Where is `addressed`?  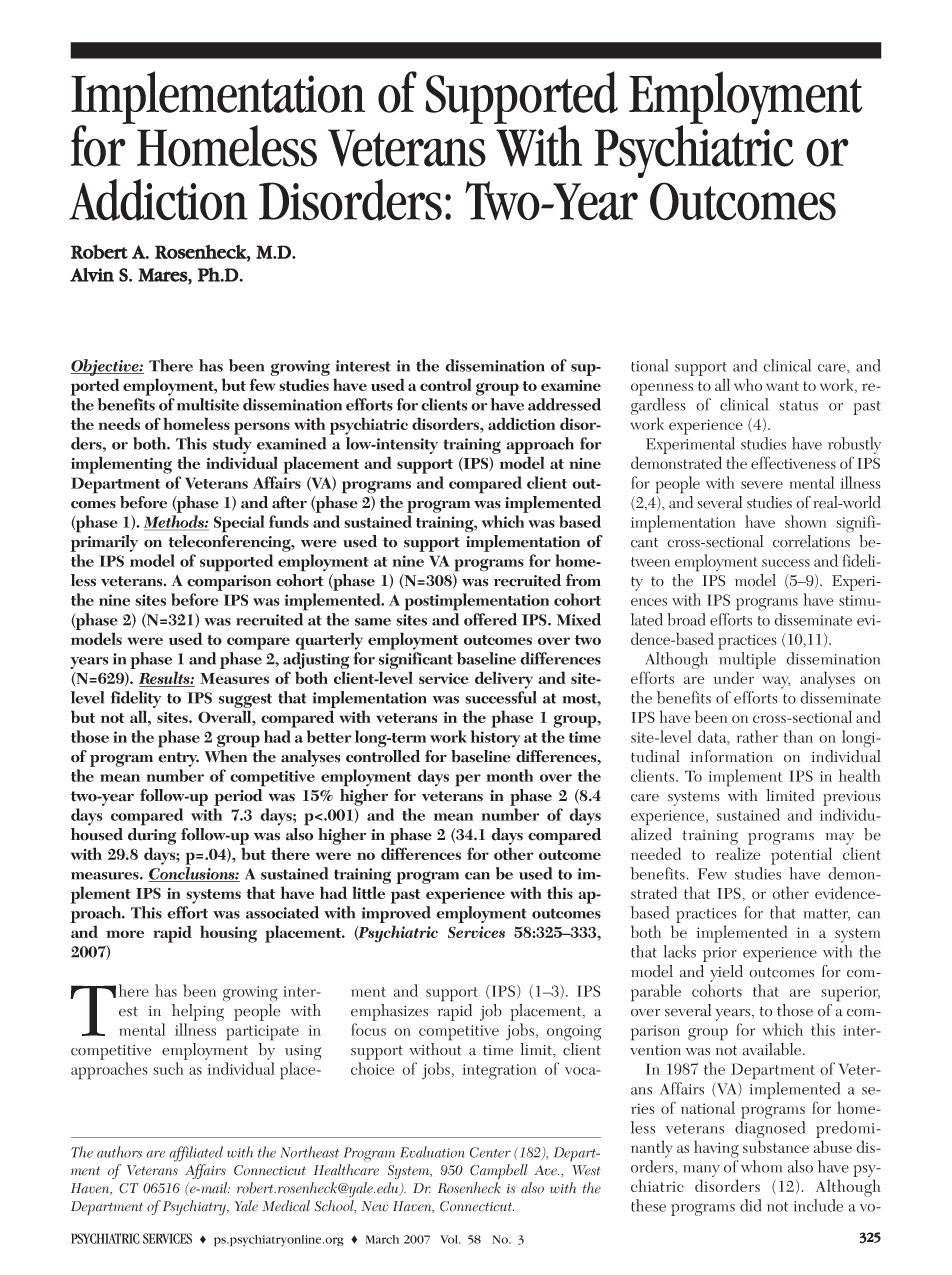 addressed is located at coordinates (564, 404).
